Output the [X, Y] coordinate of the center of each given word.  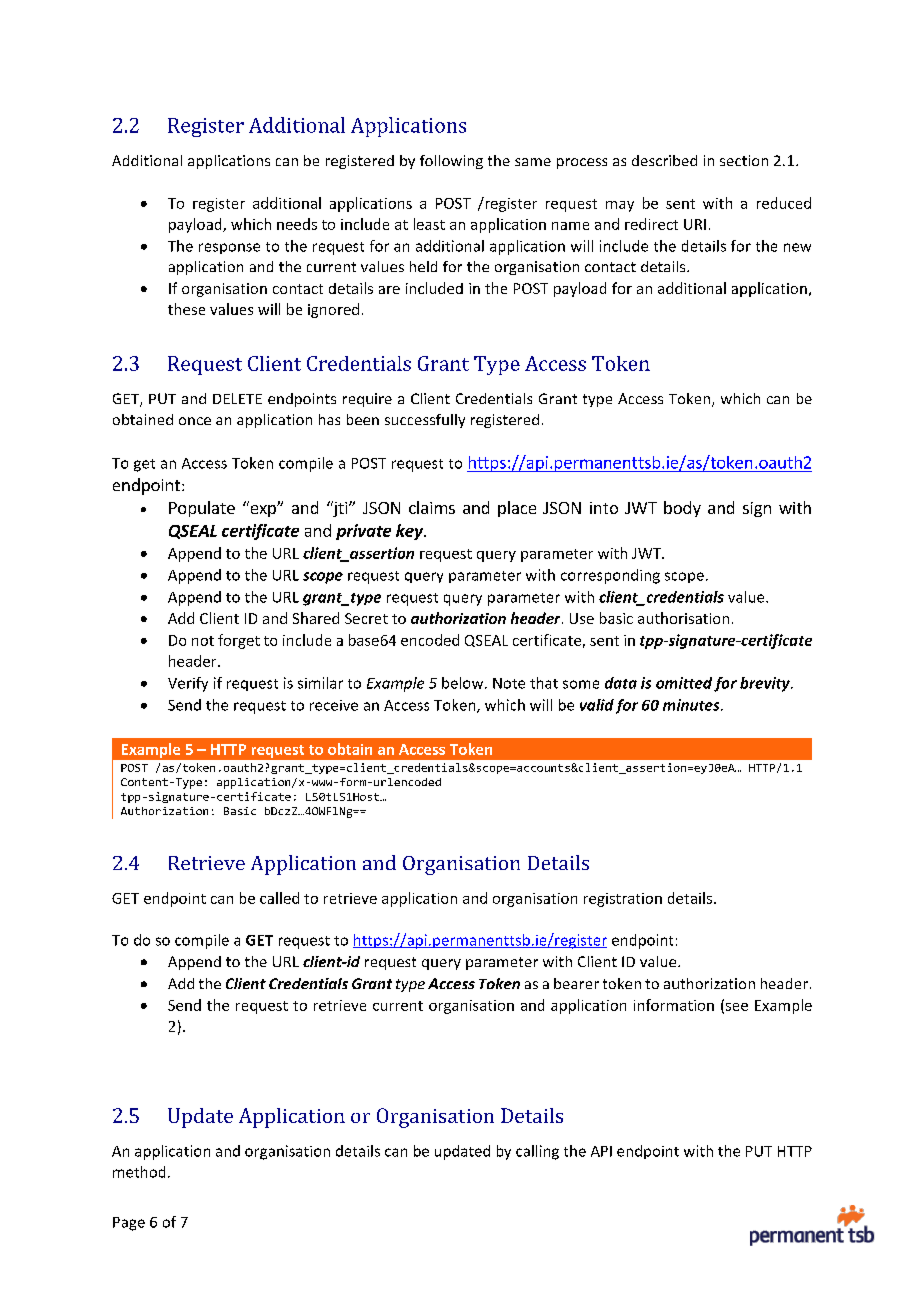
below [464, 683]
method [139, 1172]
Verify [188, 684]
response [229, 248]
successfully [425, 421]
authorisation [683, 618]
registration [623, 900]
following [451, 162]
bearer [576, 983]
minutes [692, 705]
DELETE [237, 398]
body [682, 509]
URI [695, 224]
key [410, 532]
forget [239, 641]
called [279, 898]
